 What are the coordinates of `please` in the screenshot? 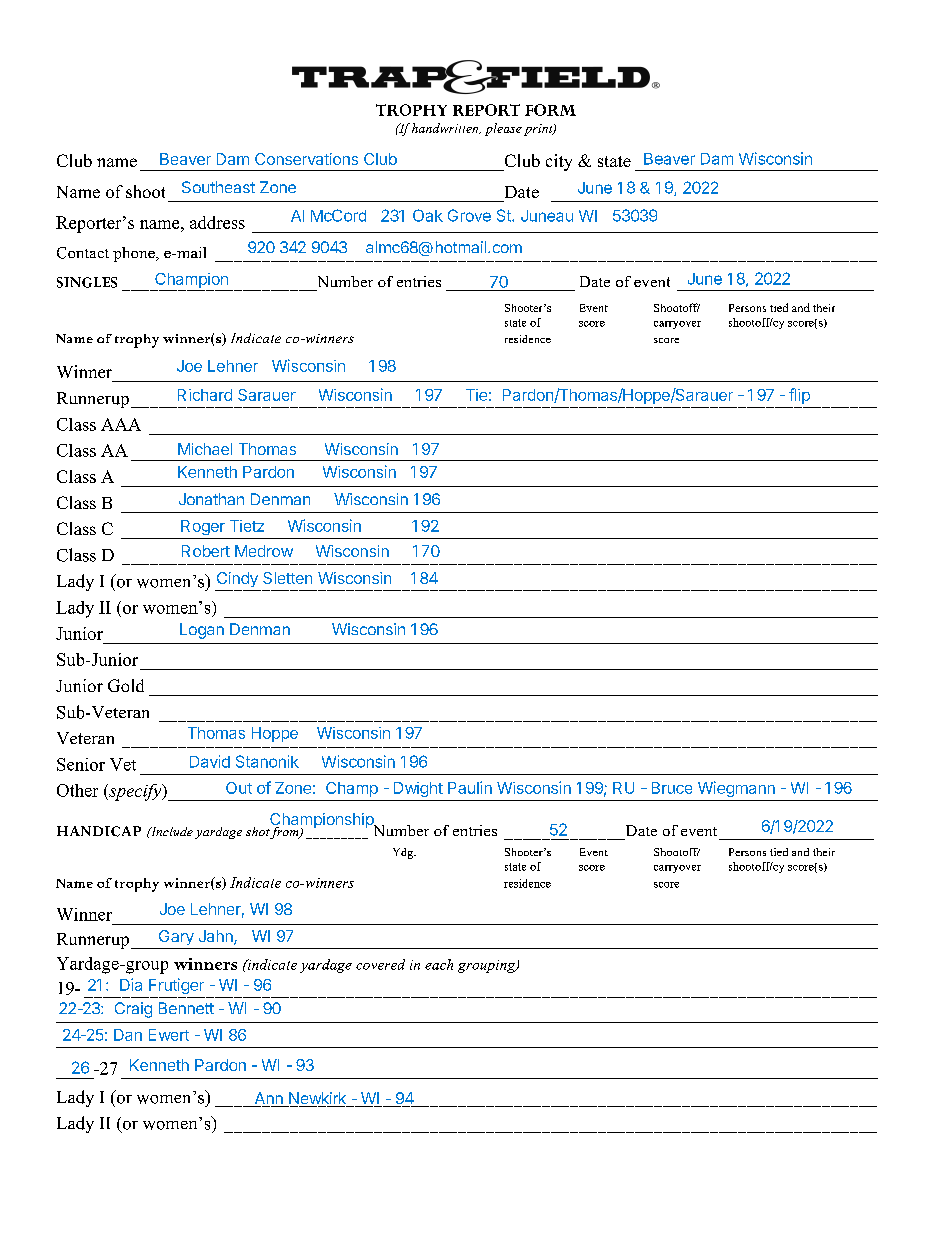 It's located at (503, 129).
